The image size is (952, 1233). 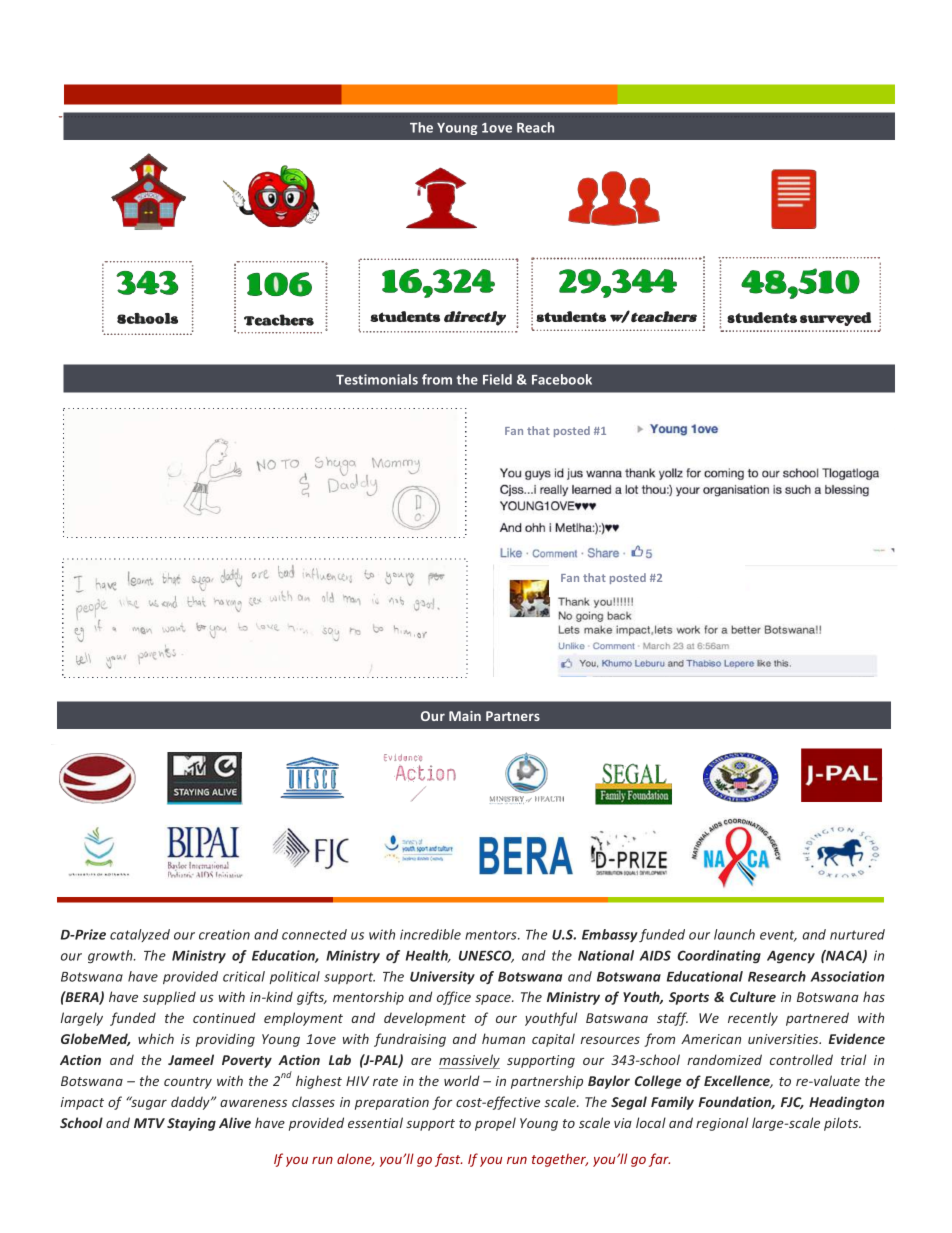 I want to click on controlled, so click(x=801, y=1059).
